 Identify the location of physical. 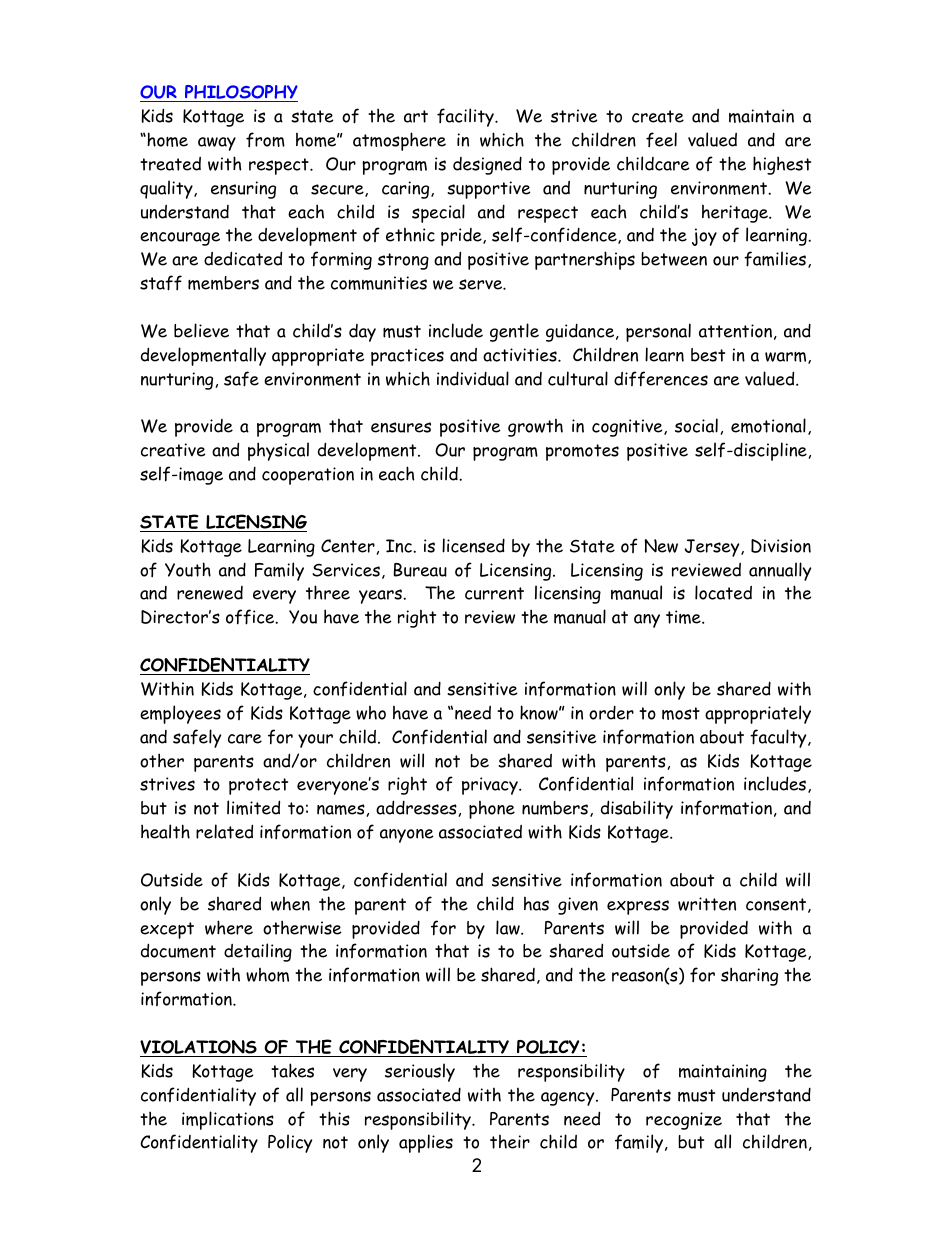
(278, 451).
